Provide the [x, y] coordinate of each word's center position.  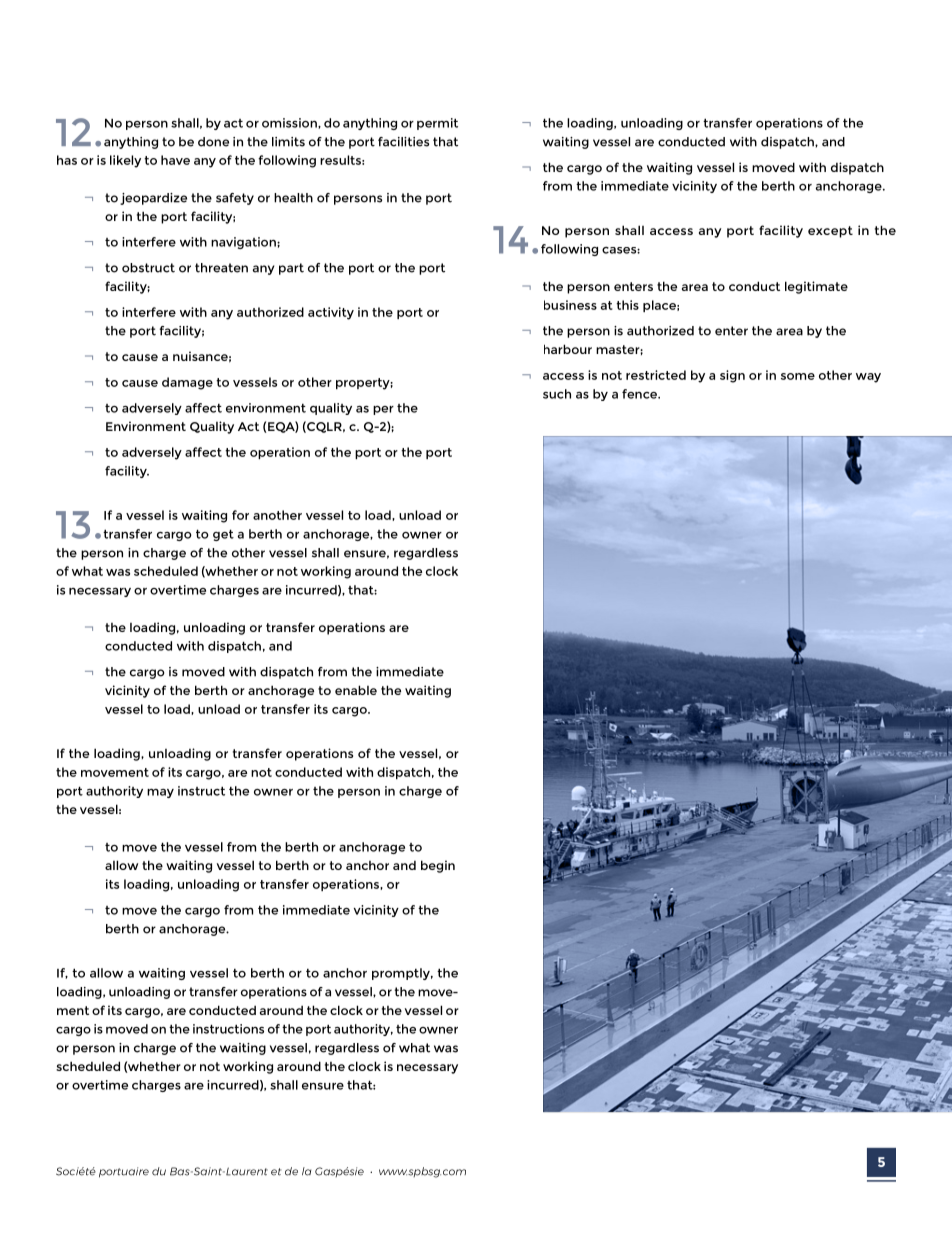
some [798, 376]
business [570, 305]
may [160, 793]
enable [356, 690]
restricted [656, 375]
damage [187, 383]
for [240, 515]
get [223, 535]
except [830, 232]
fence [640, 394]
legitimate [816, 287]
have [175, 160]
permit [437, 124]
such [557, 394]
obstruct [148, 268]
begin [438, 866]
